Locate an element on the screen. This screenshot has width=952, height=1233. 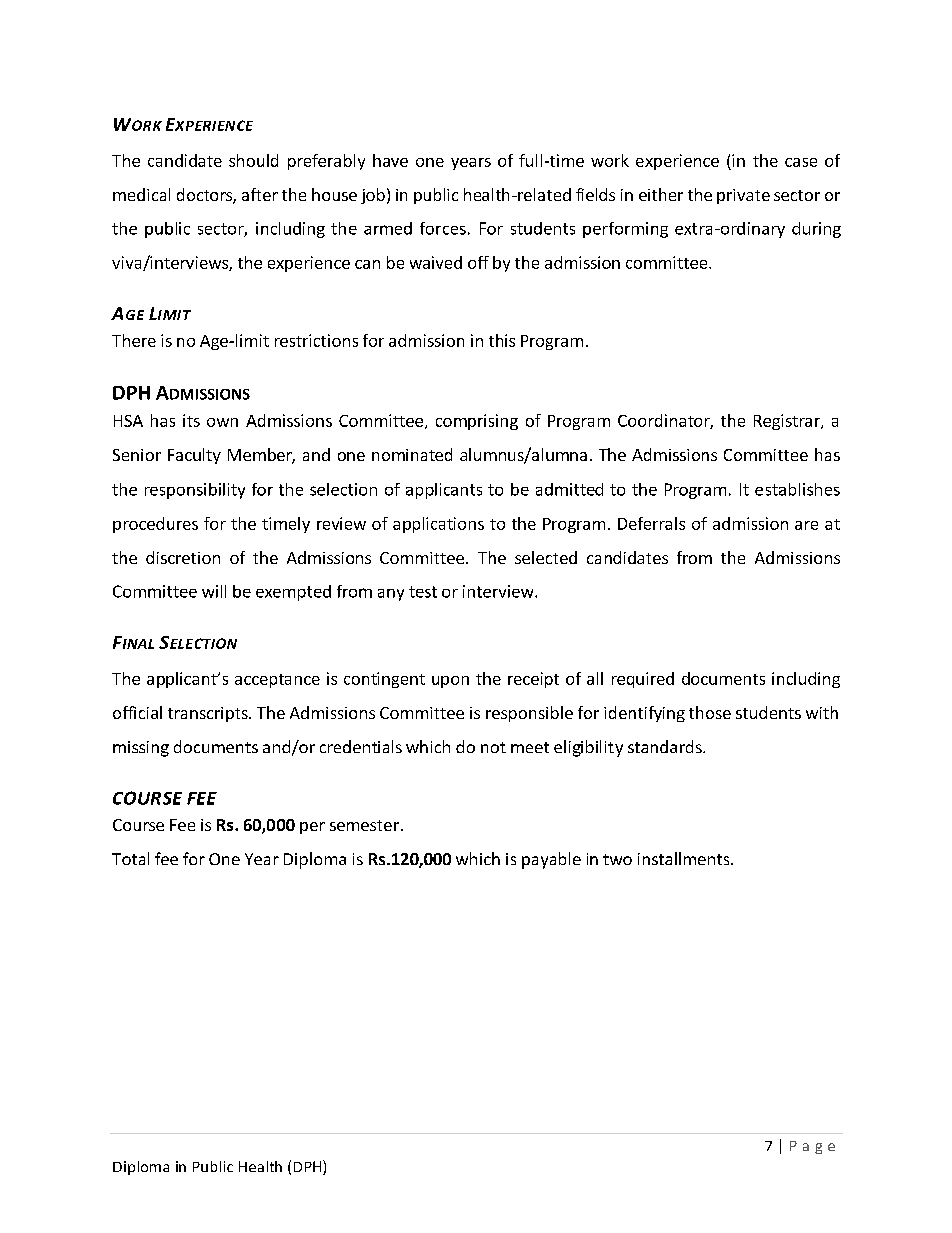
private is located at coordinates (743, 196).
